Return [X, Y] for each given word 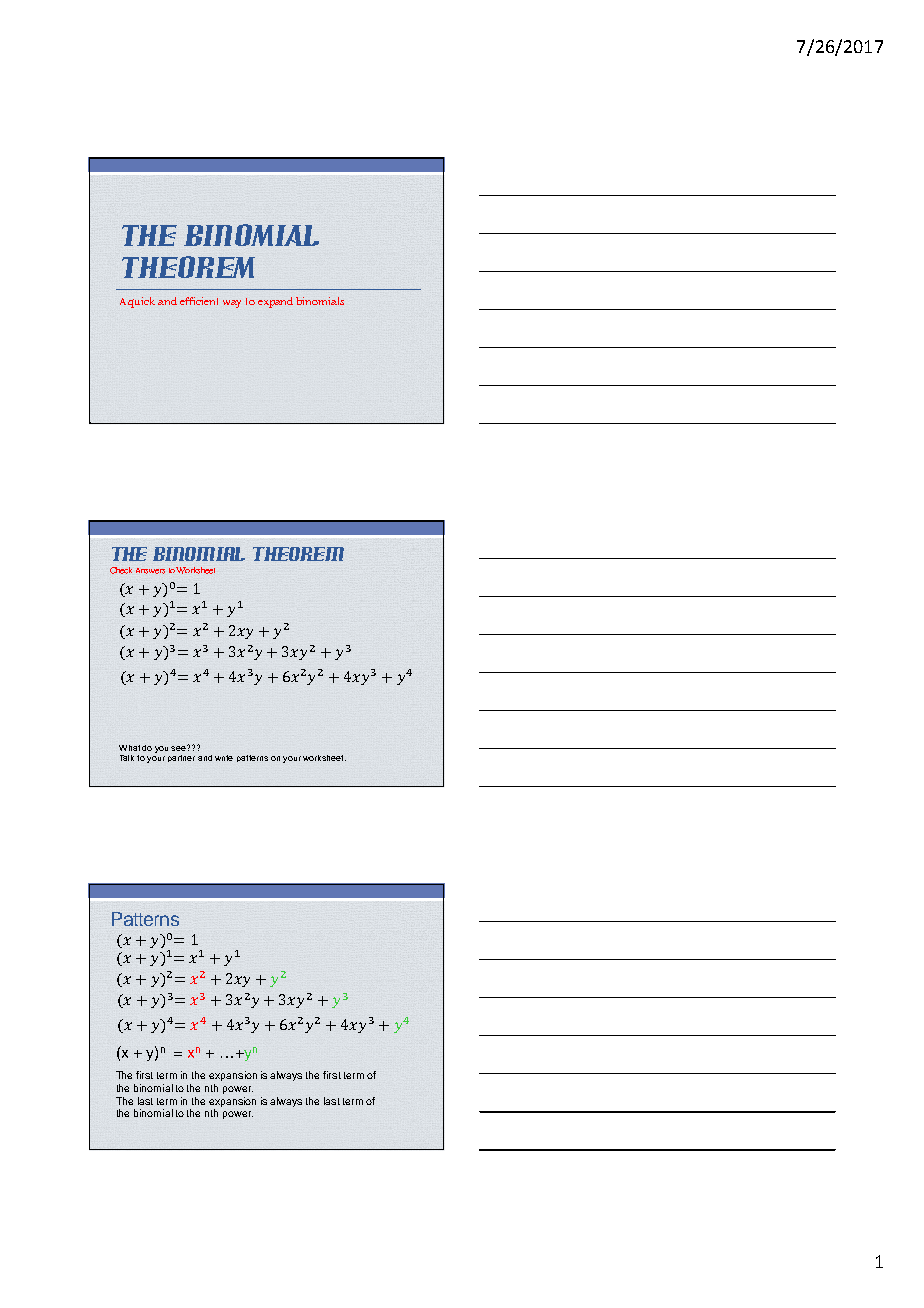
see [179, 748]
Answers [150, 571]
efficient [199, 301]
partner [181, 758]
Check [121, 570]
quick [143, 302]
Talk [127, 758]
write [224, 758]
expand [275, 302]
